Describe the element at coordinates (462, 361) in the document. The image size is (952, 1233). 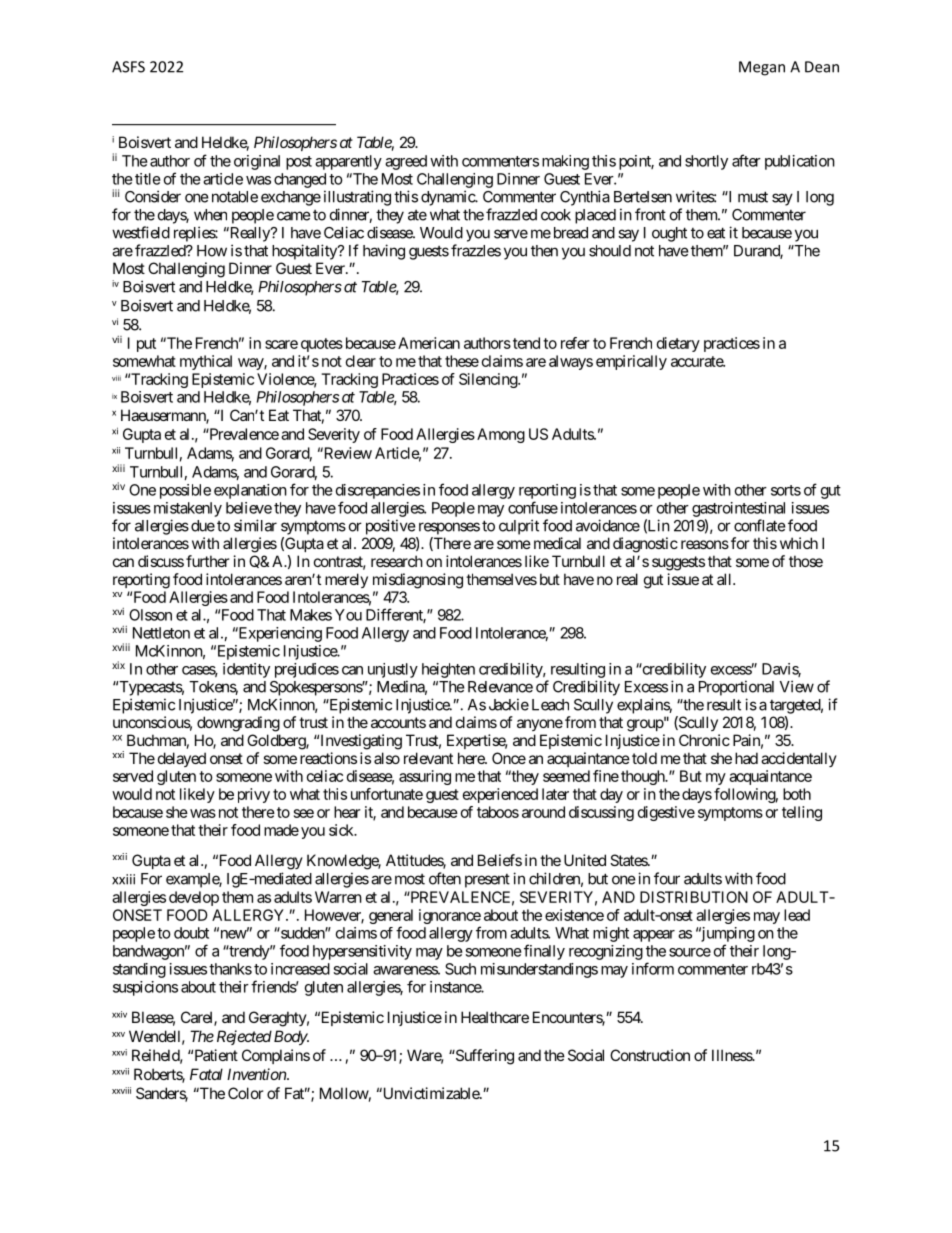
I see `these` at that location.
